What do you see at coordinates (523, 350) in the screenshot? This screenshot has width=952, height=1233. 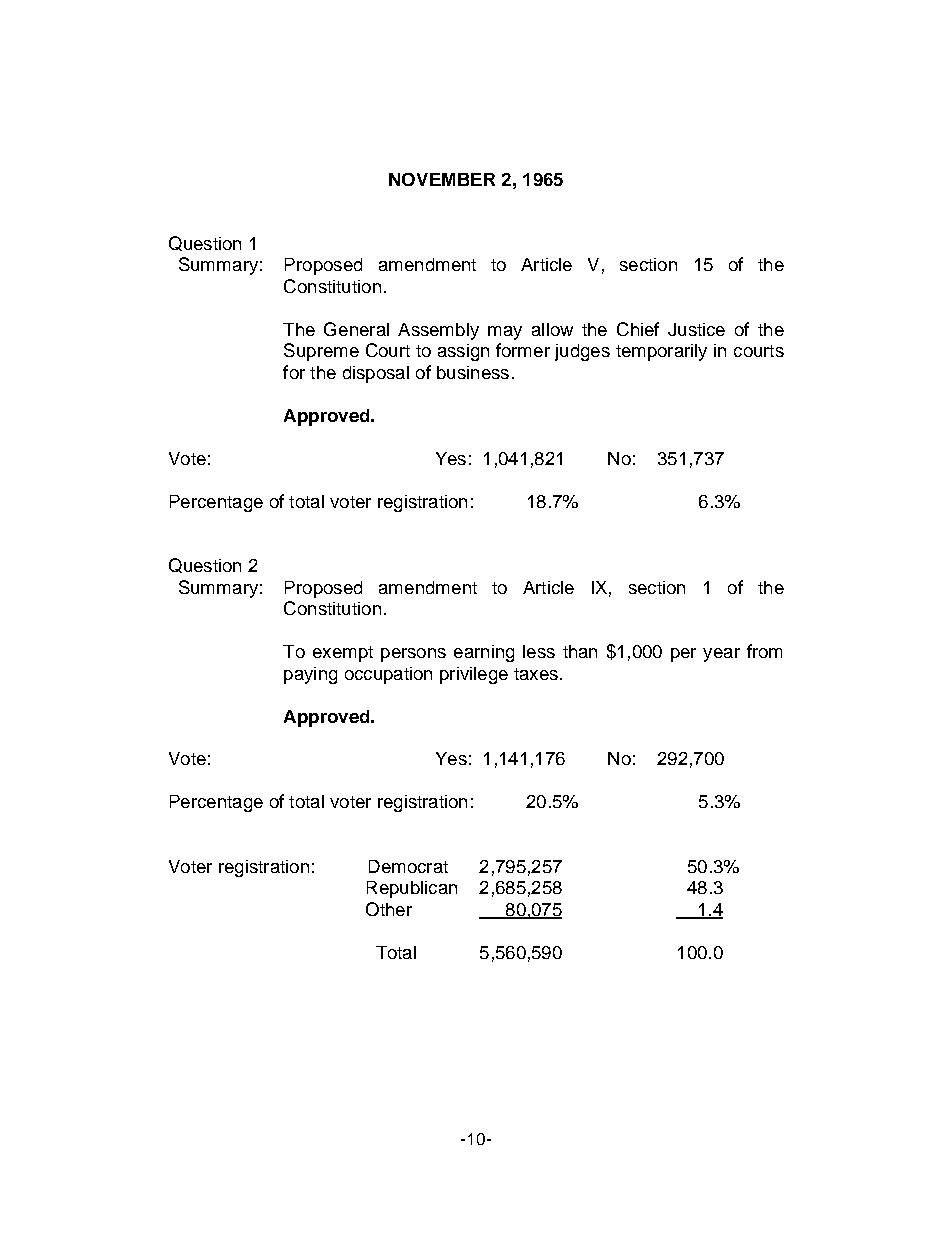 I see `former` at bounding box center [523, 350].
